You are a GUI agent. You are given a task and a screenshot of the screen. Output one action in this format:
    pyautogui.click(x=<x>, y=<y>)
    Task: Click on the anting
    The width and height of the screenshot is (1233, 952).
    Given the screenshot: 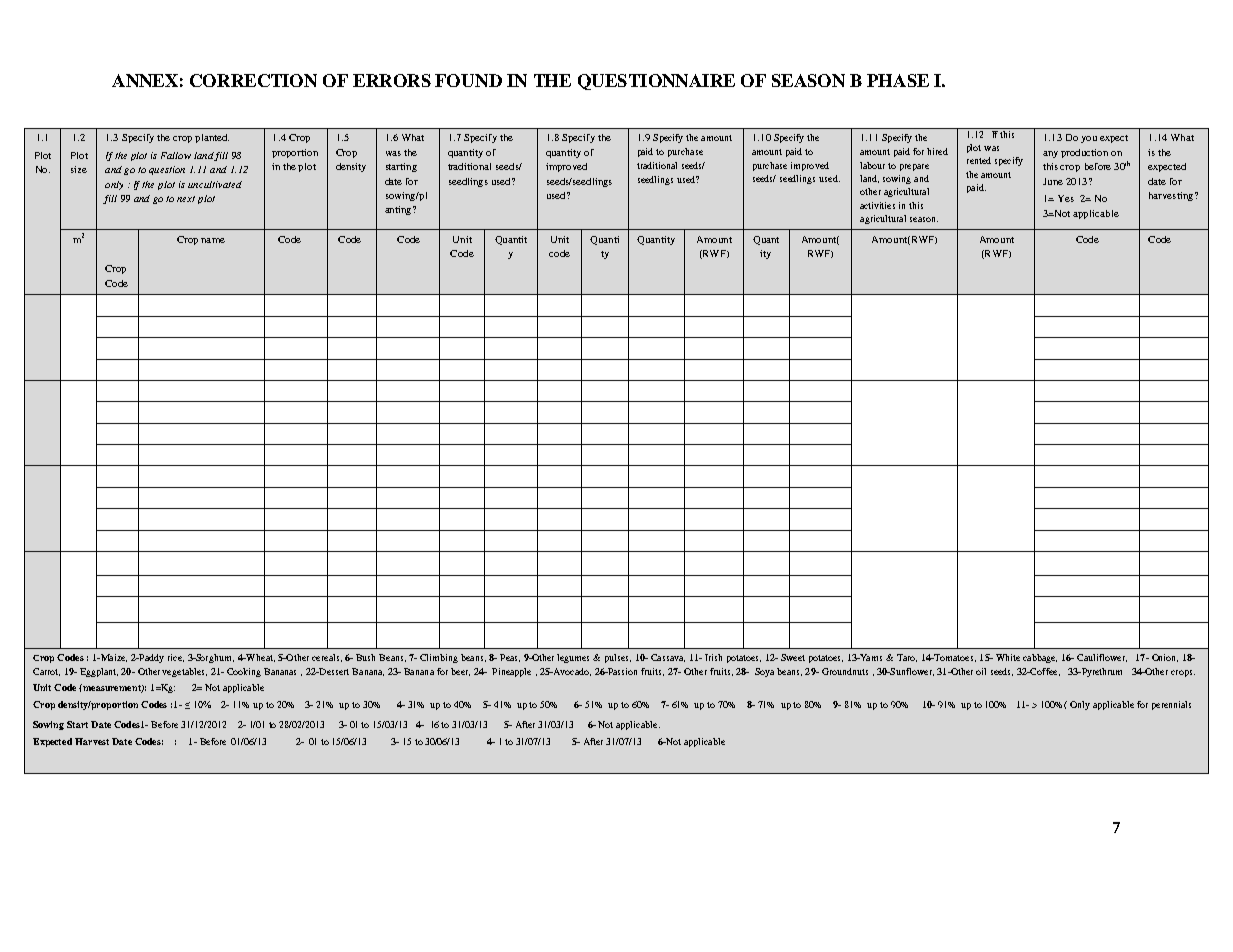 What is the action you would take?
    pyautogui.click(x=399, y=210)
